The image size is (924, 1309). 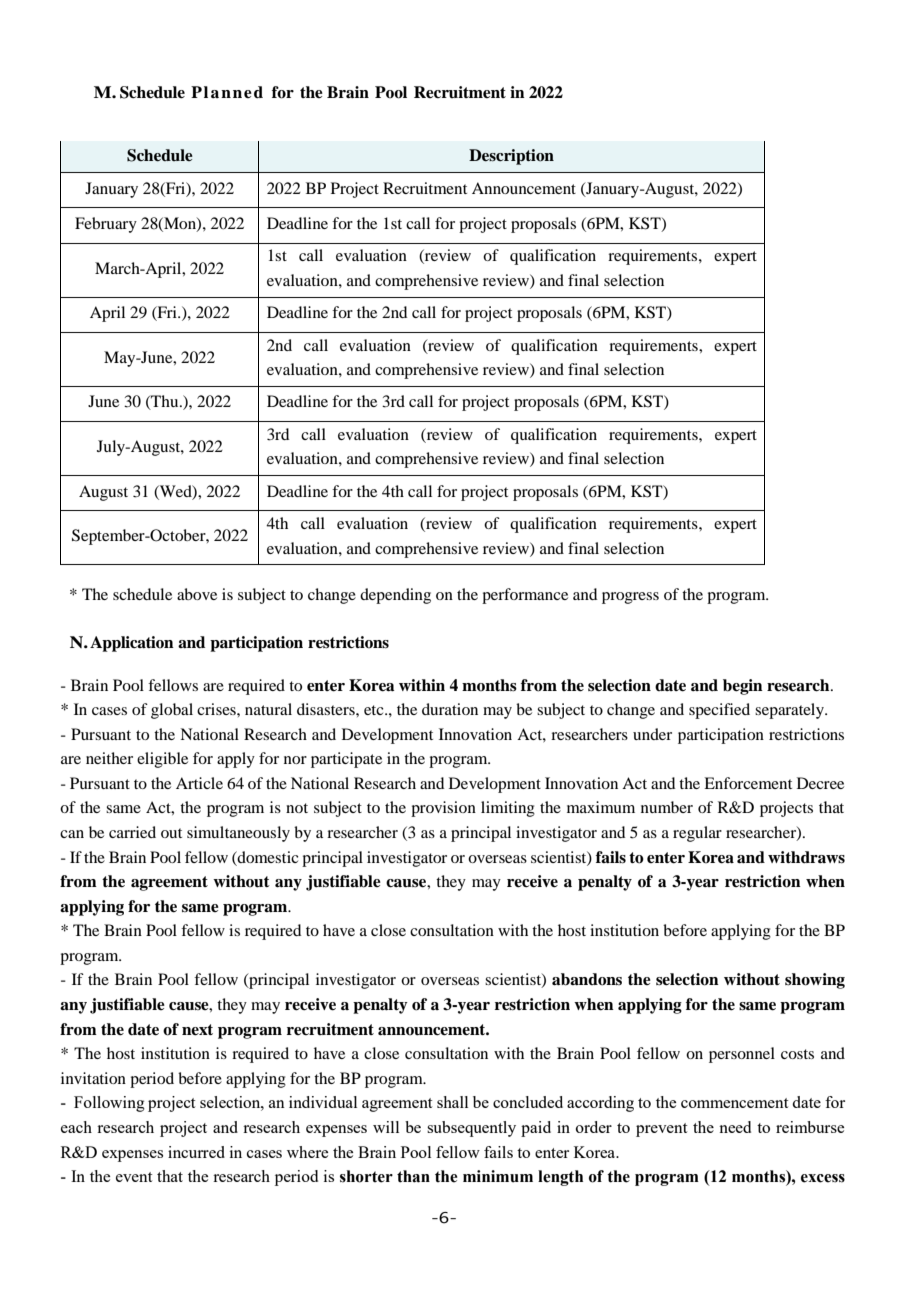 I want to click on above, so click(x=197, y=594).
